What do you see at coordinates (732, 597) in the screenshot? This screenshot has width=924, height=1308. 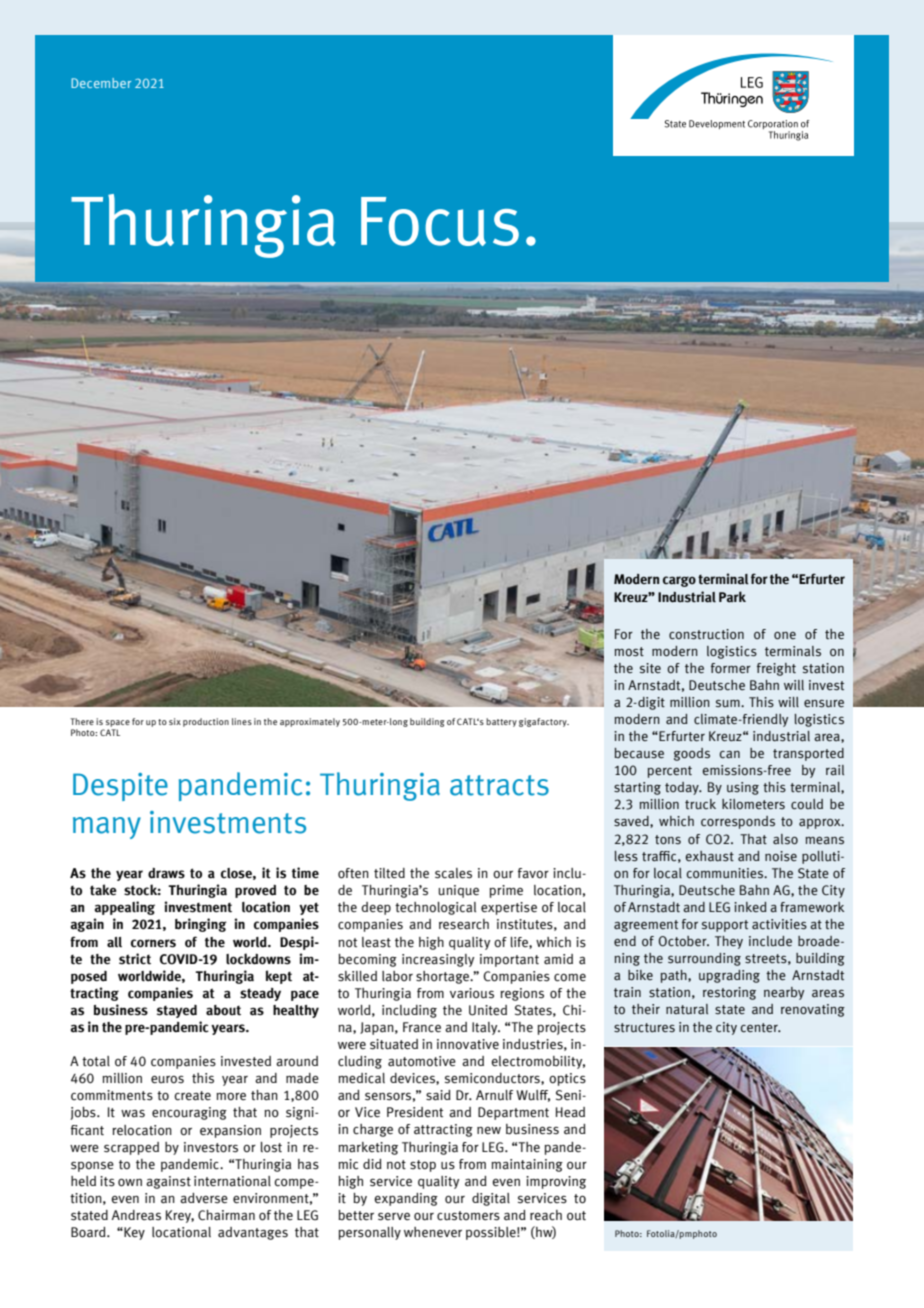 I see `Park` at bounding box center [732, 597].
